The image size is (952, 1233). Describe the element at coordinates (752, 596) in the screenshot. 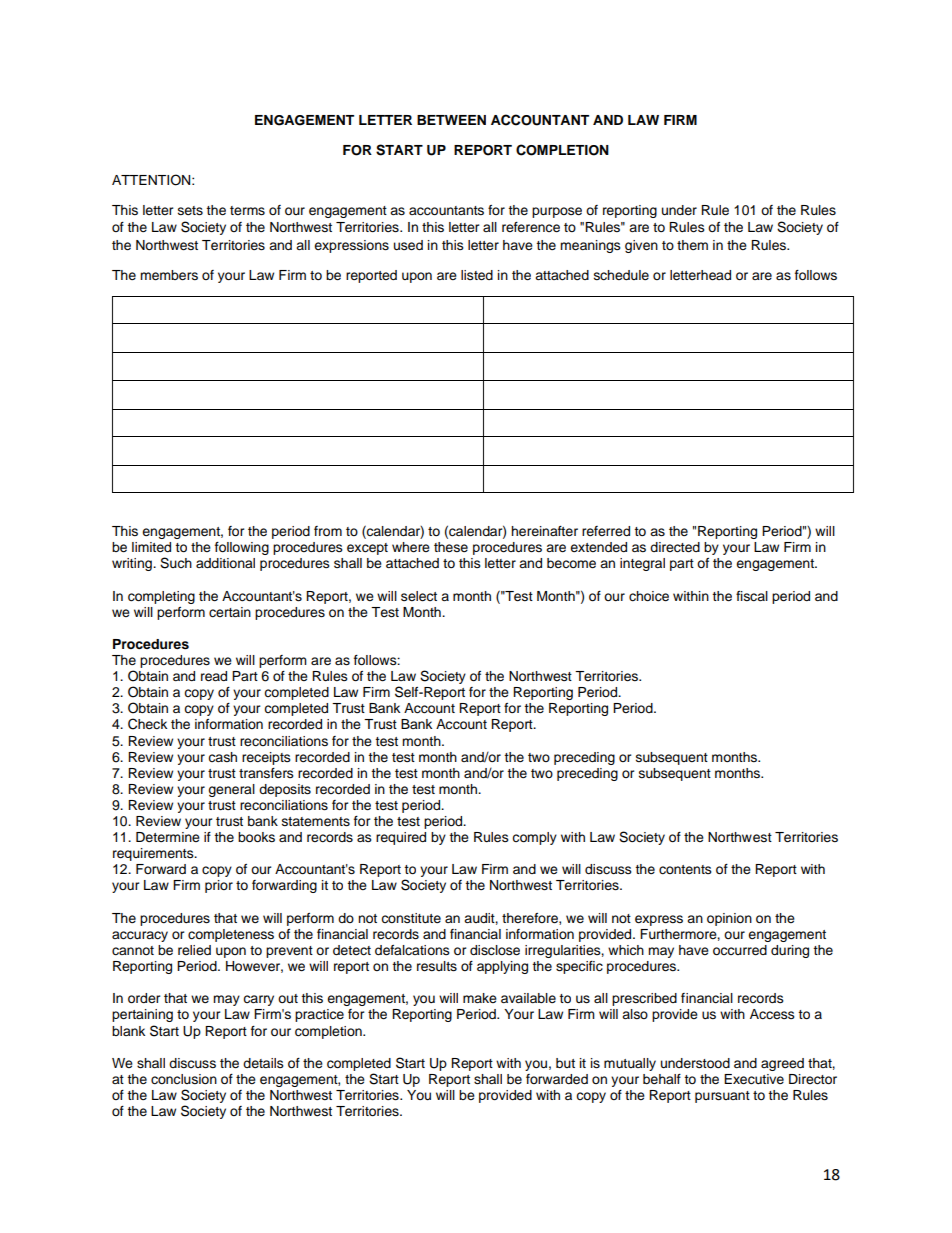

I see `fiscal` at that location.
